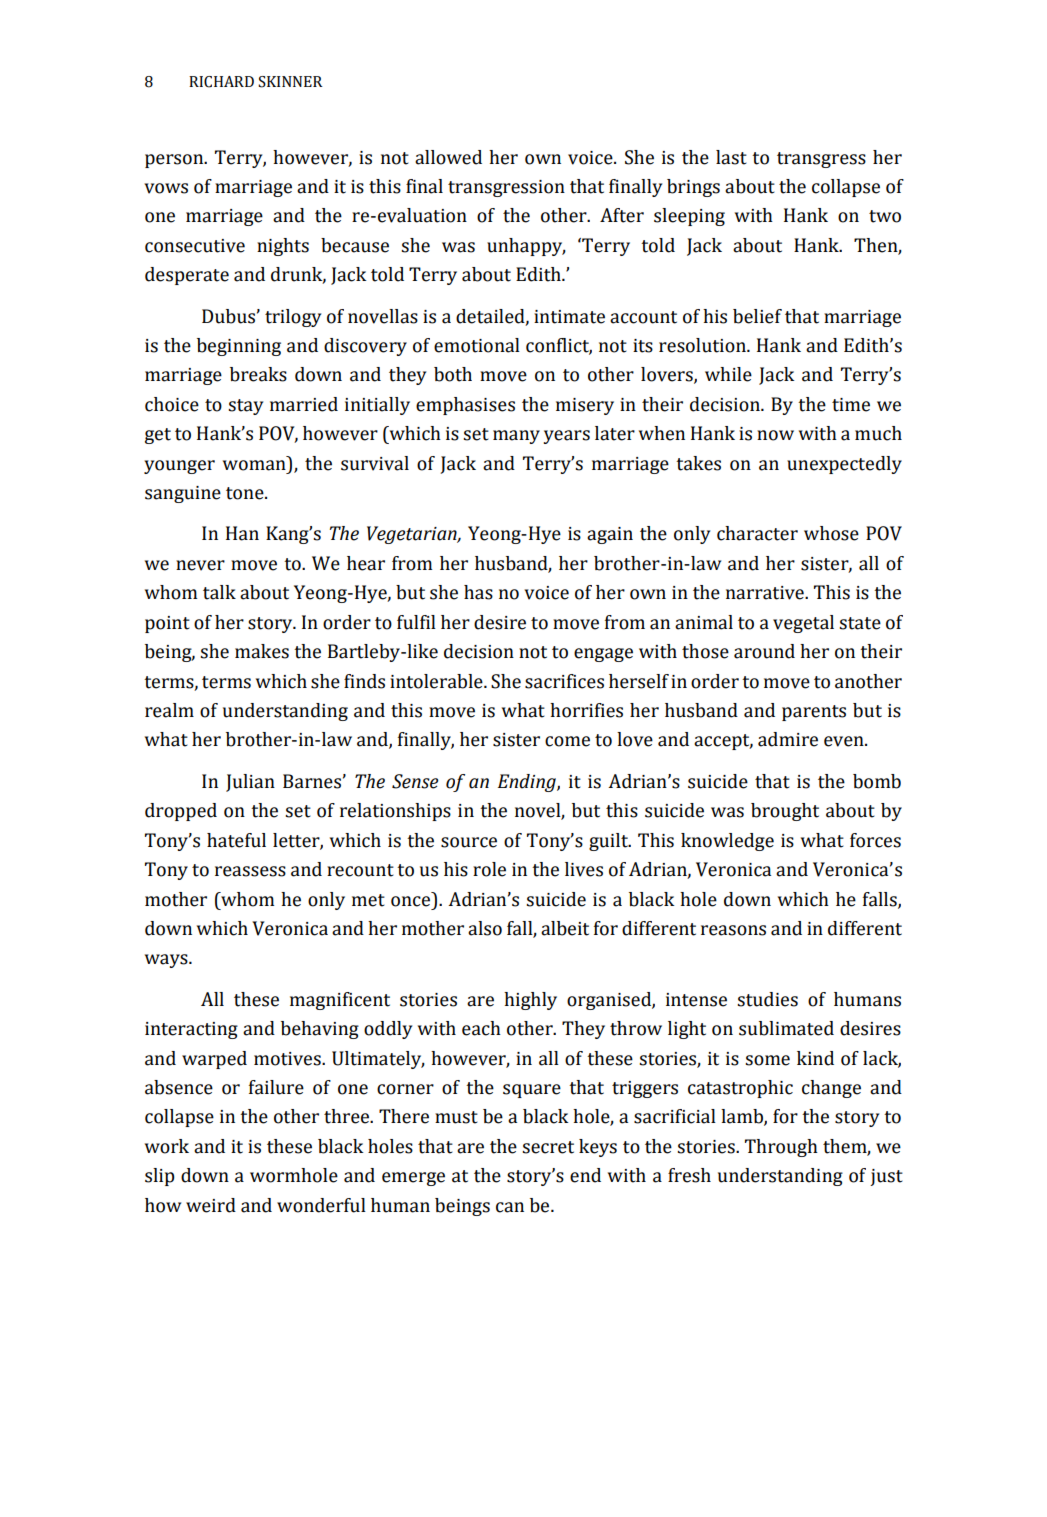 The image size is (1047, 1517). What do you see at coordinates (262, 651) in the document?
I see `makes` at bounding box center [262, 651].
